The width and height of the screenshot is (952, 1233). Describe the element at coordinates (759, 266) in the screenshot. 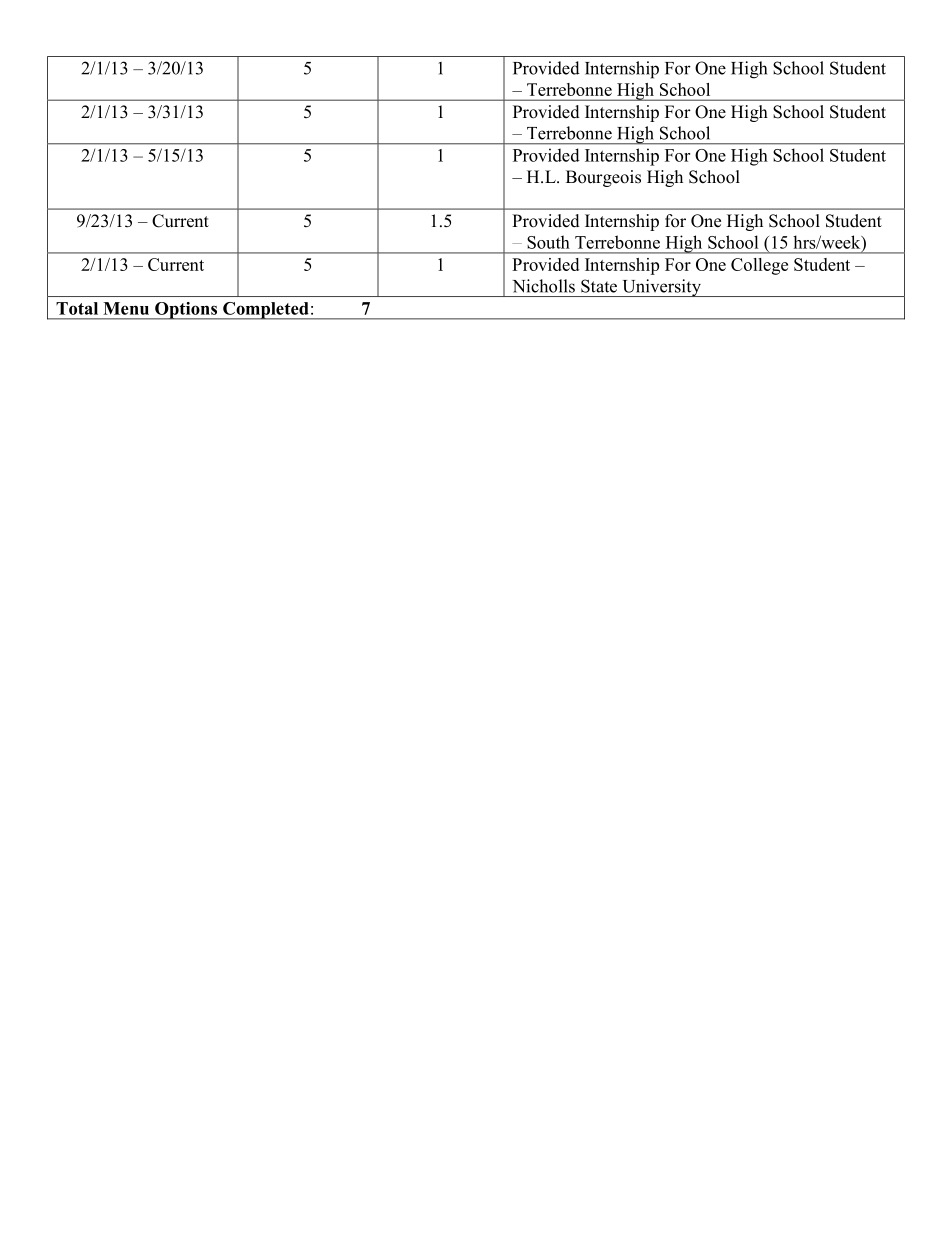

I see `College` at that location.
